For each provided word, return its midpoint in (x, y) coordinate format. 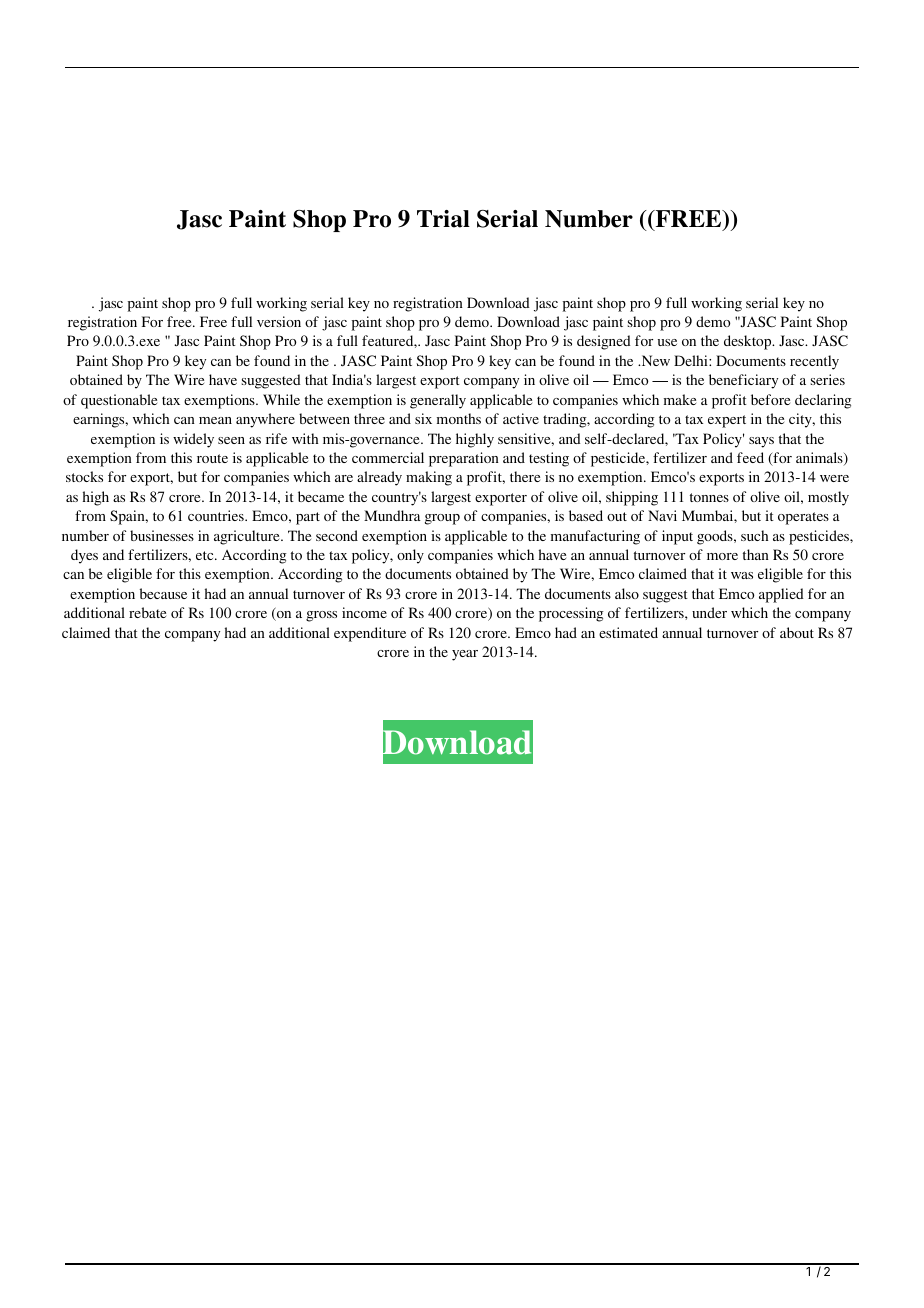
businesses (162, 535)
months (459, 418)
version (279, 321)
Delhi (692, 360)
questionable (119, 401)
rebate (147, 612)
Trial (443, 219)
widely (193, 440)
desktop (749, 342)
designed (604, 342)
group (442, 519)
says (761, 442)
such (754, 535)
